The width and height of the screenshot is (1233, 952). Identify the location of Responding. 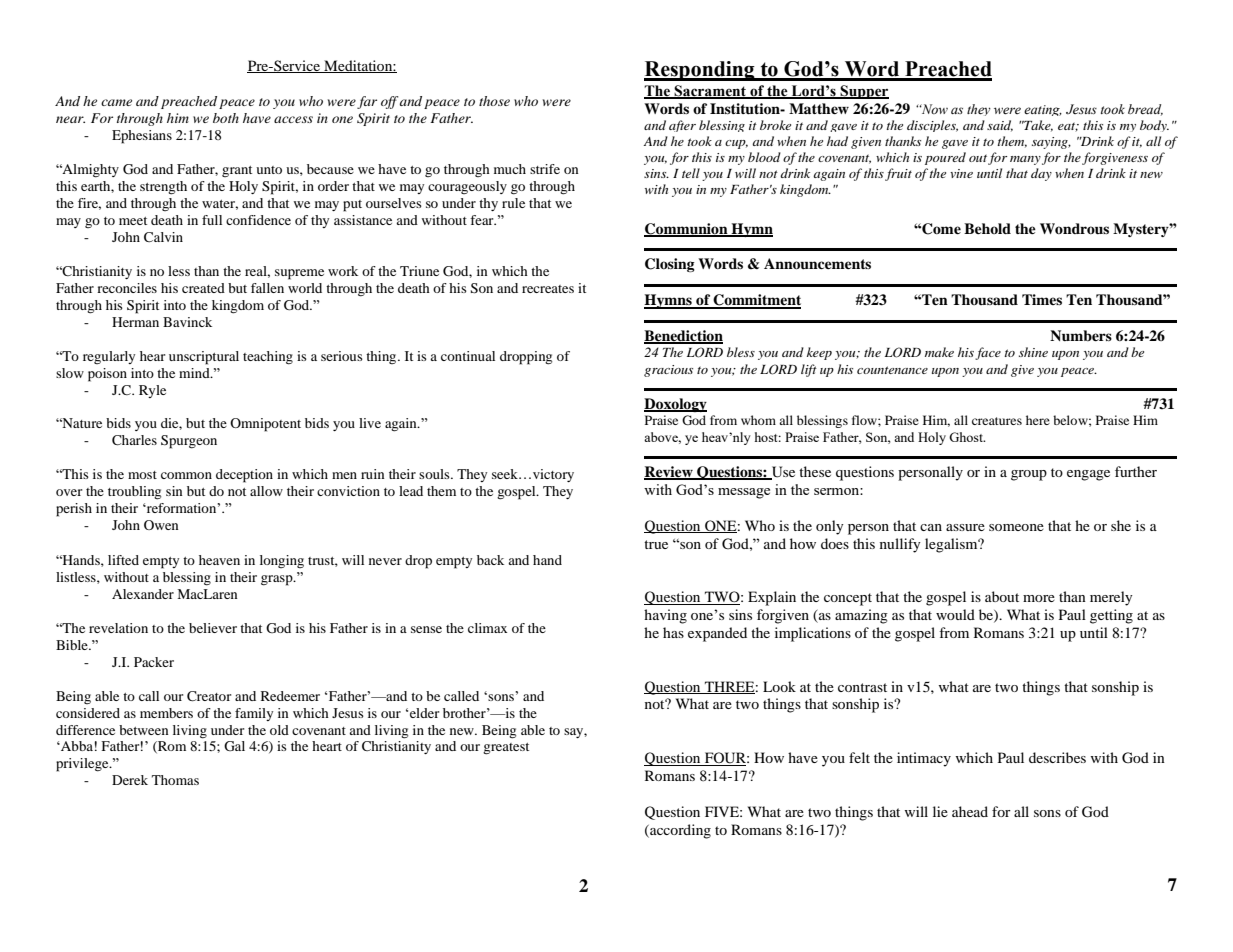
(700, 71).
